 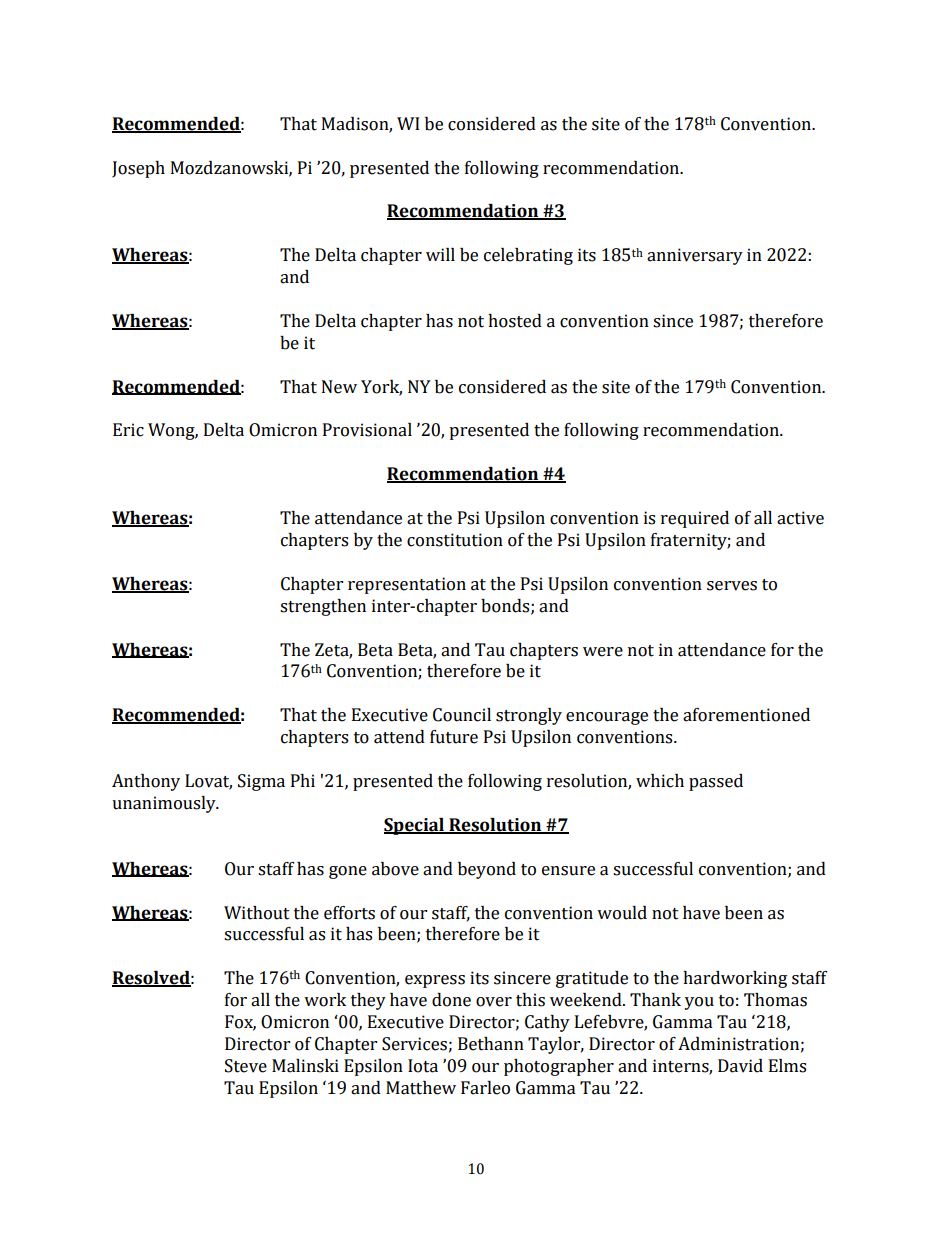 I want to click on unanimously, so click(x=165, y=804).
